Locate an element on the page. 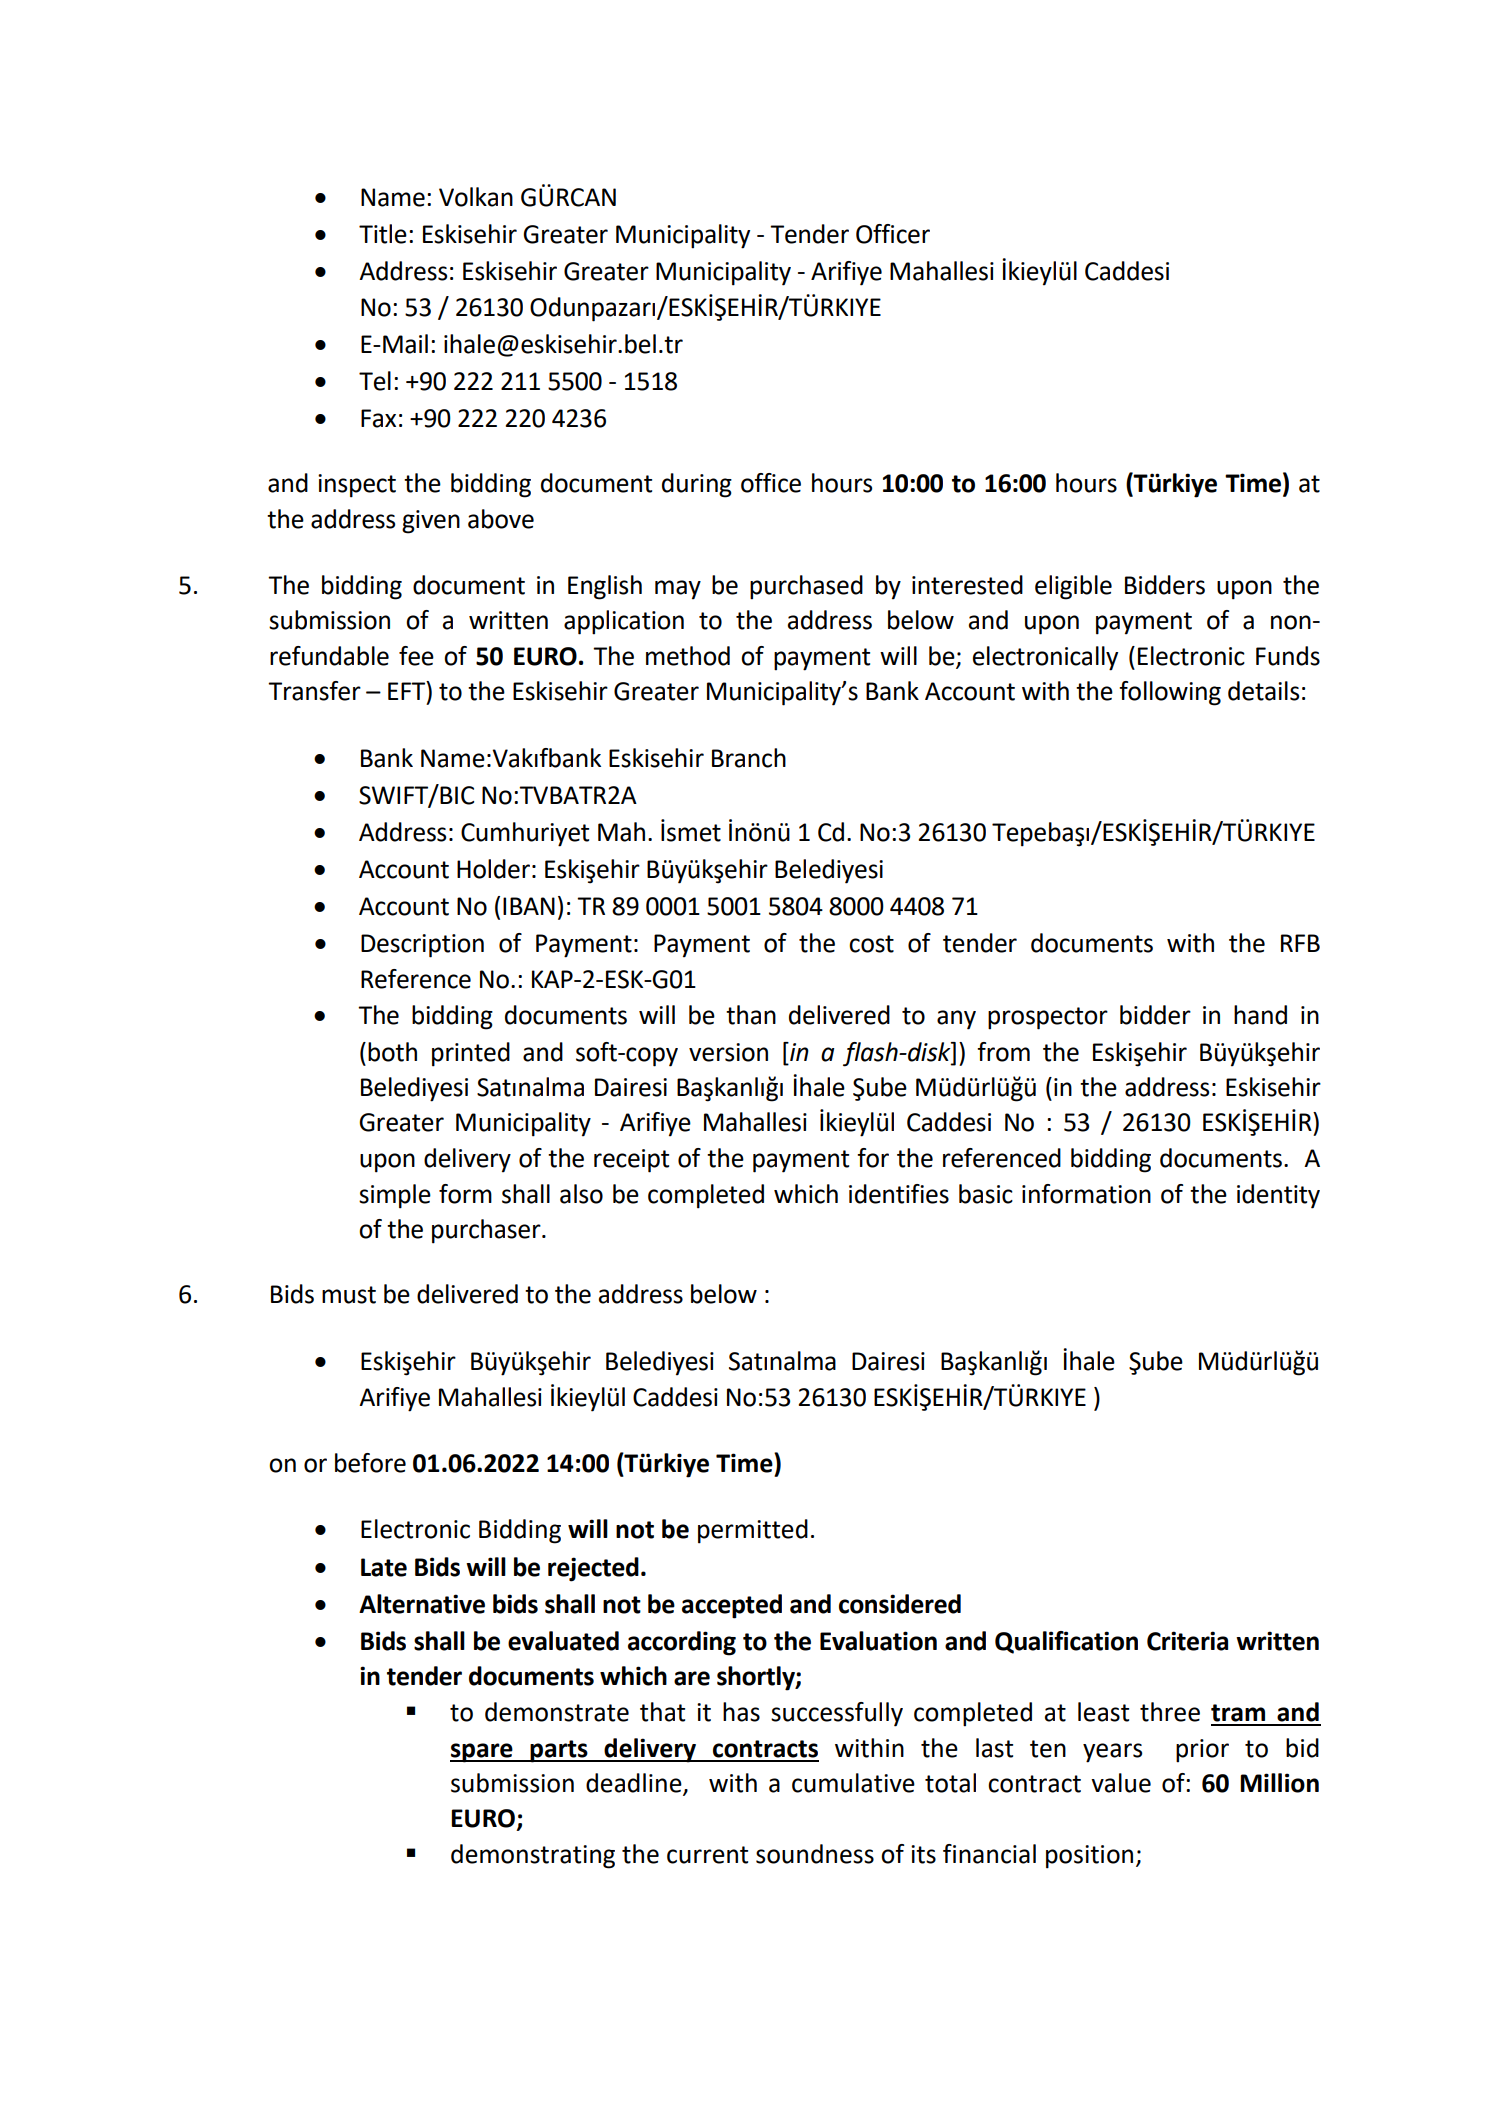  during is located at coordinates (697, 485).
